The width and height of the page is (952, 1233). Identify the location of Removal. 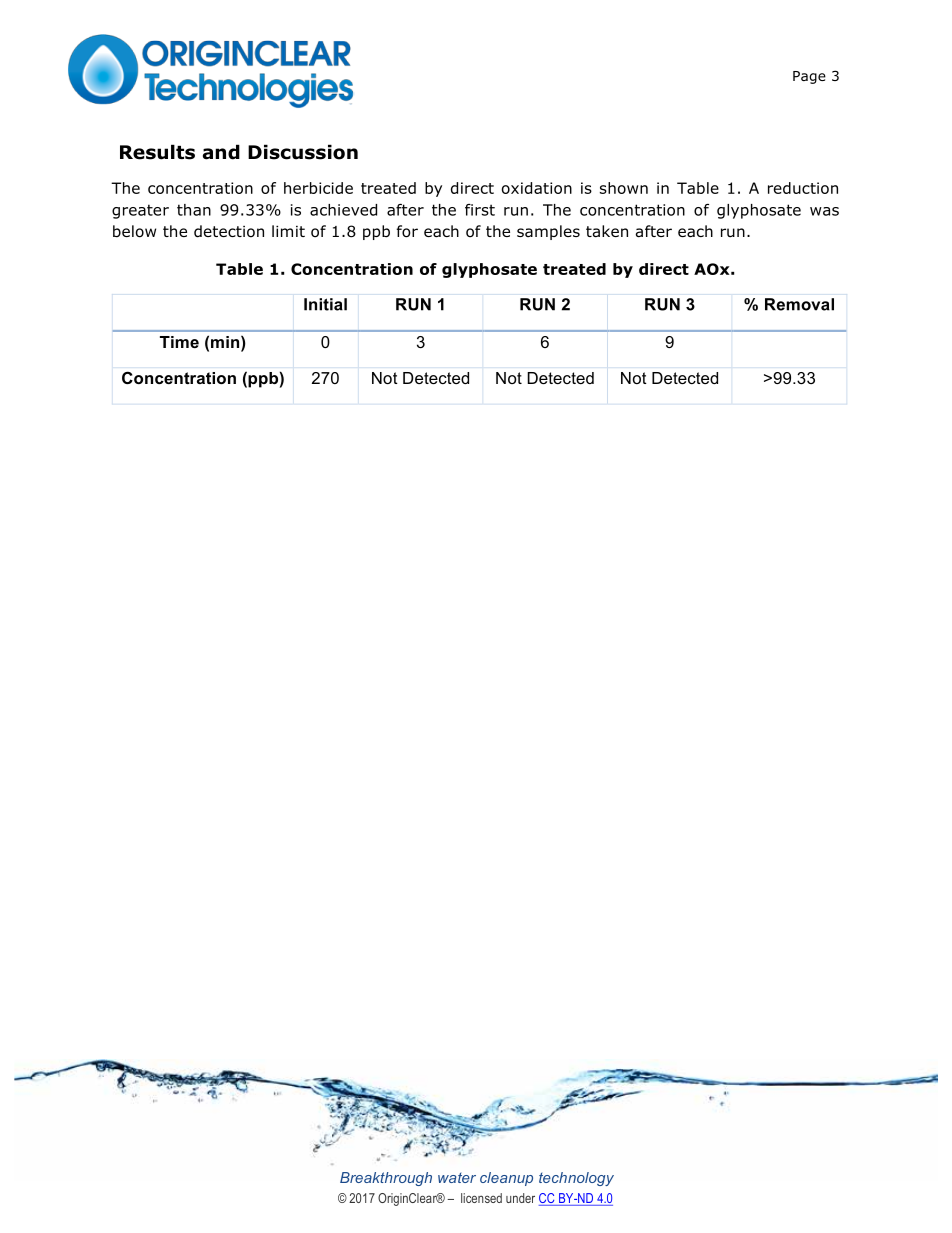
(799, 304).
